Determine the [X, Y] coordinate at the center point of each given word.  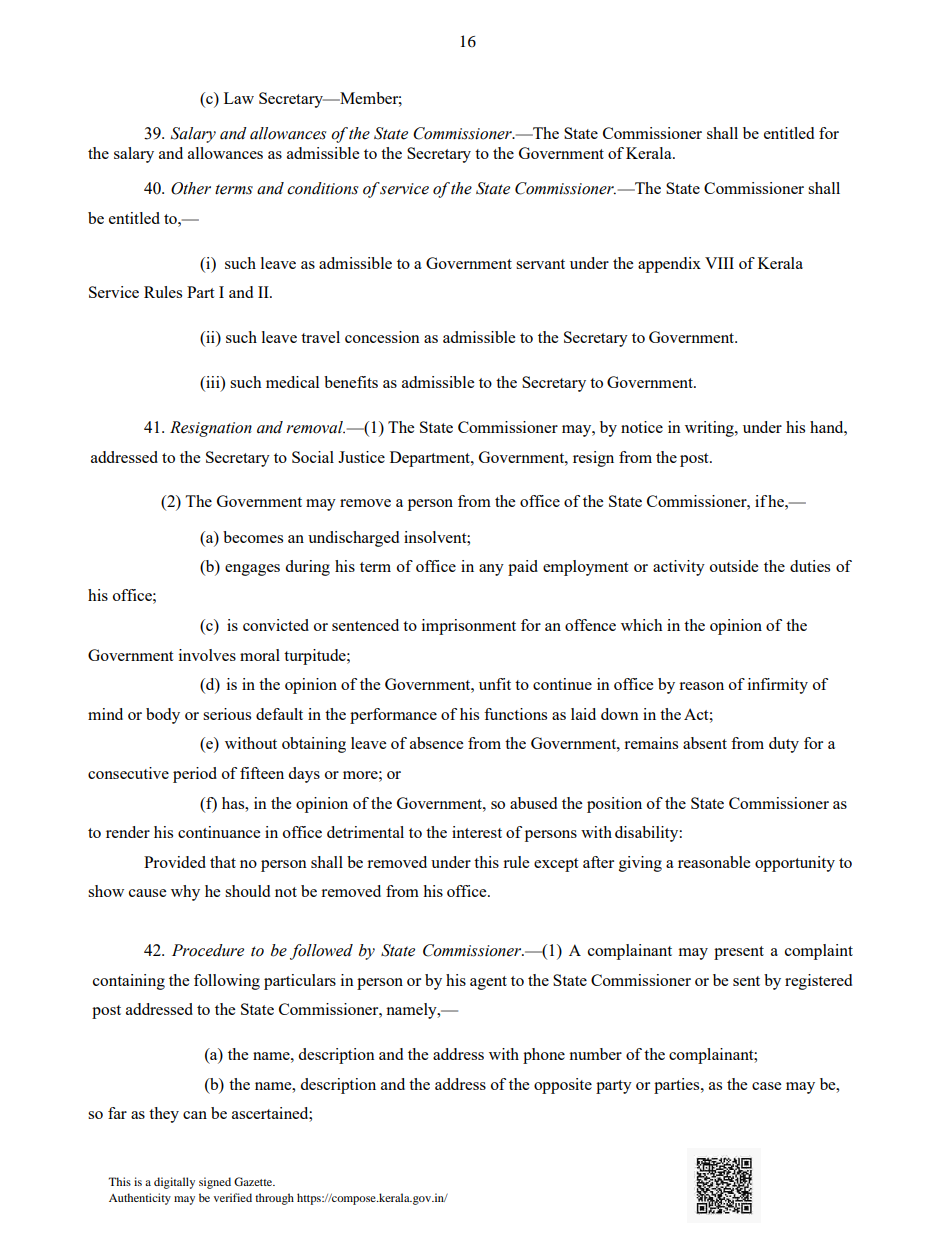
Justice [361, 457]
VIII [719, 263]
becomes [253, 537]
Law [239, 98]
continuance [219, 832]
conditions [322, 188]
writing [710, 429]
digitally [174, 1183]
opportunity [795, 864]
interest [477, 832]
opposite [563, 1086]
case [766, 1086]
